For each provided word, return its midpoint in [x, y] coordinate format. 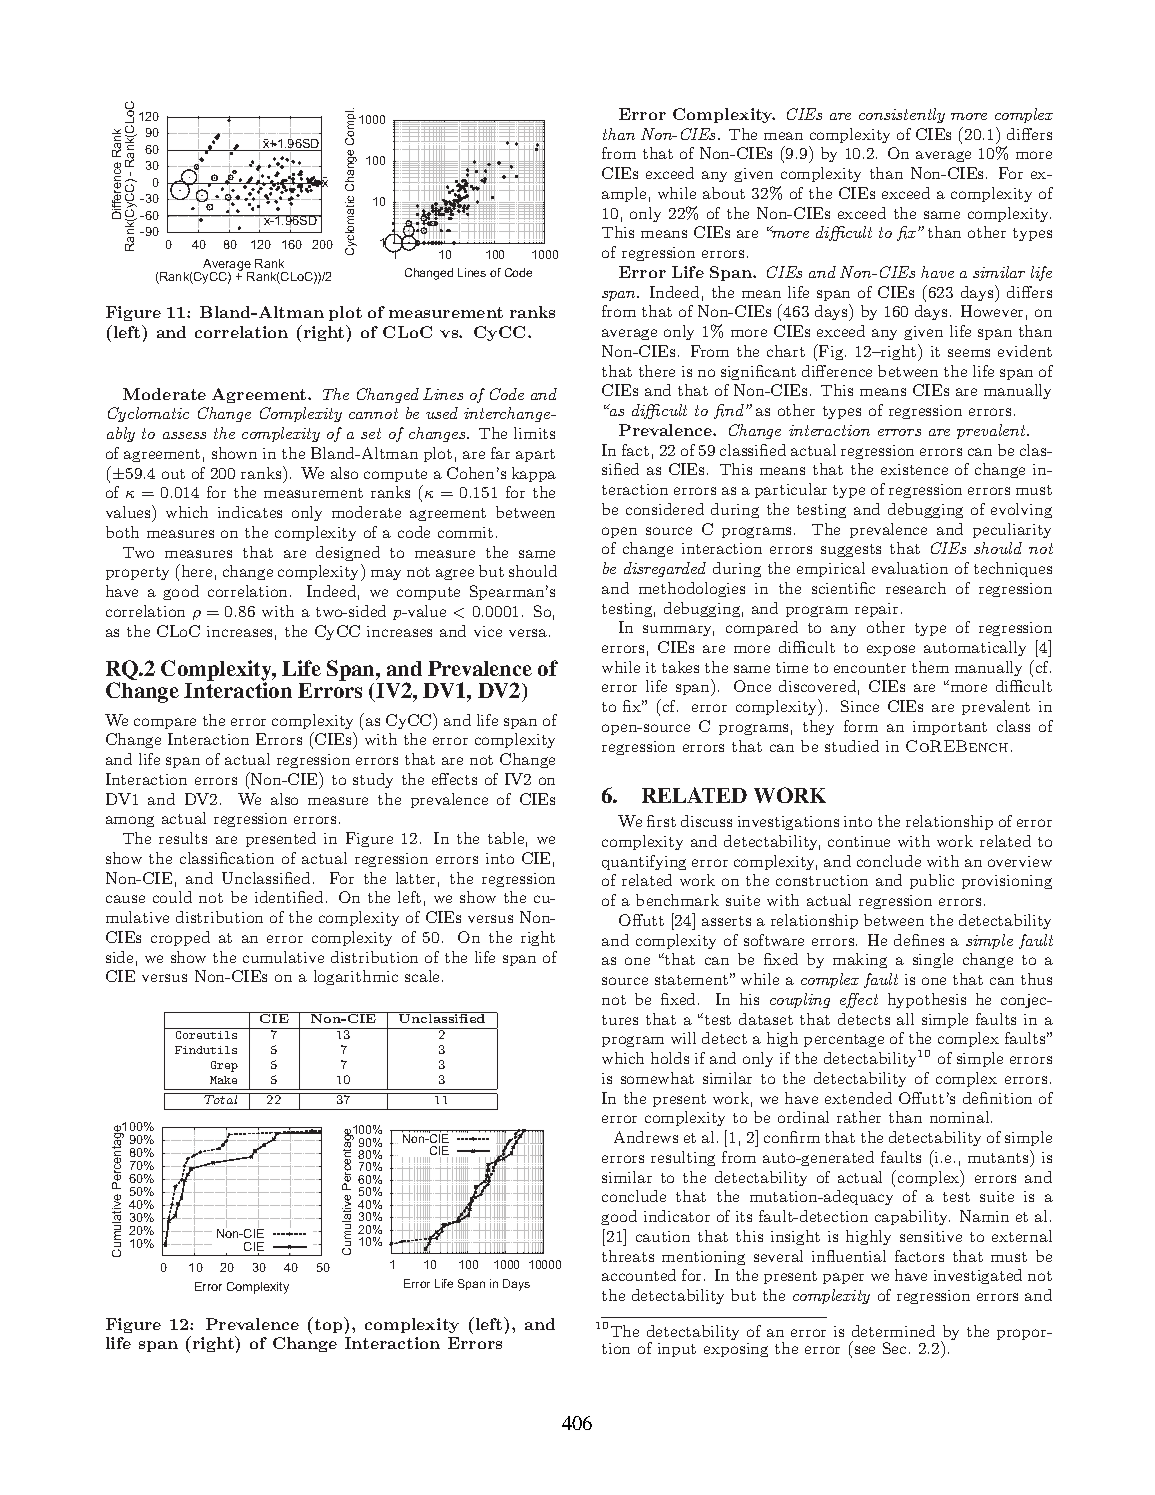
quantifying [644, 862]
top [330, 1325]
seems [969, 353]
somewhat [657, 1078]
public [932, 881]
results [183, 838]
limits [534, 433]
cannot [373, 413]
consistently [902, 115]
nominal [961, 1117]
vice [488, 631]
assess [184, 435]
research [916, 588]
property [137, 573]
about [724, 193]
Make [223, 1080]
